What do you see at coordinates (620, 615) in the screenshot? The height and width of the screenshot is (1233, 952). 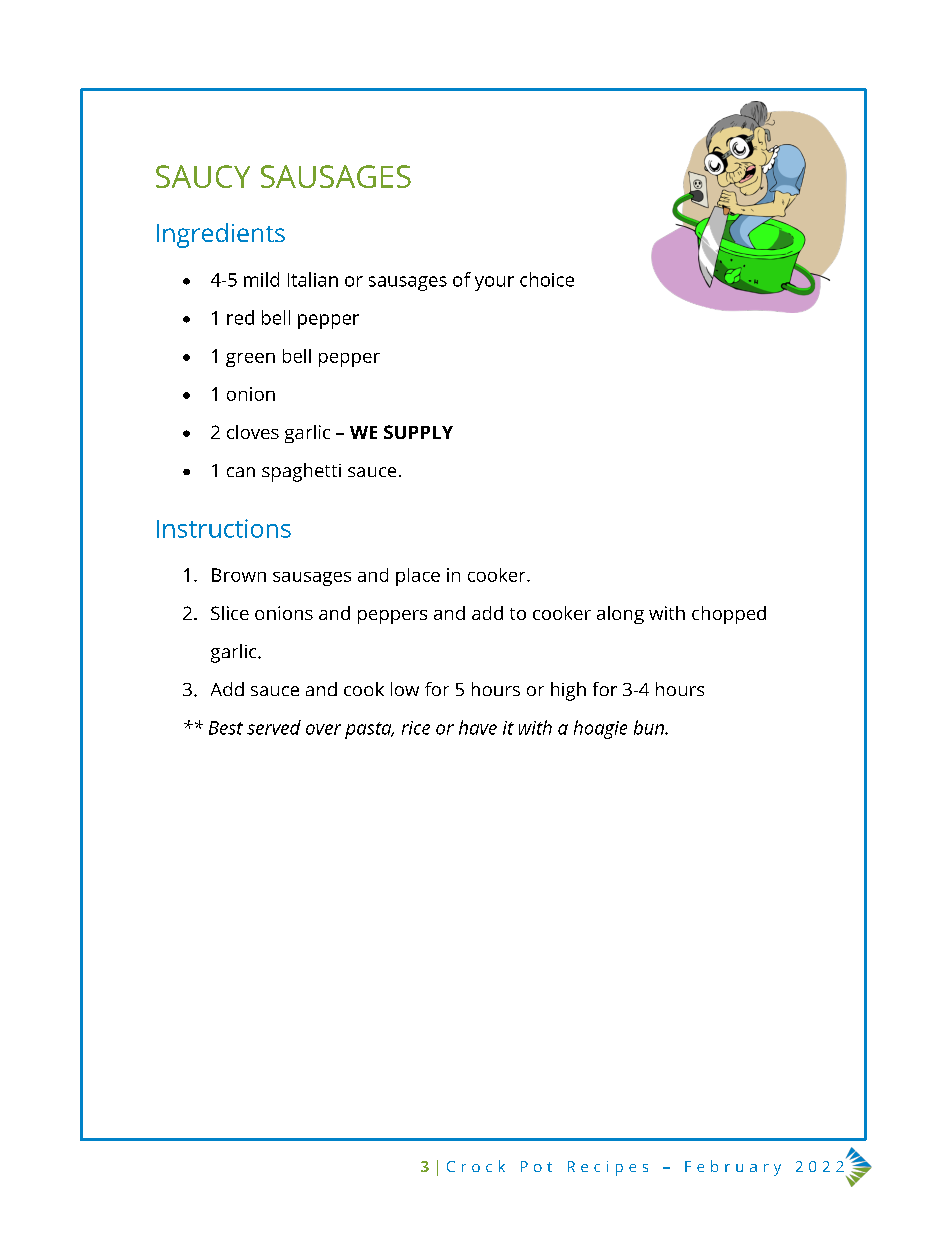 I see `along` at bounding box center [620, 615].
